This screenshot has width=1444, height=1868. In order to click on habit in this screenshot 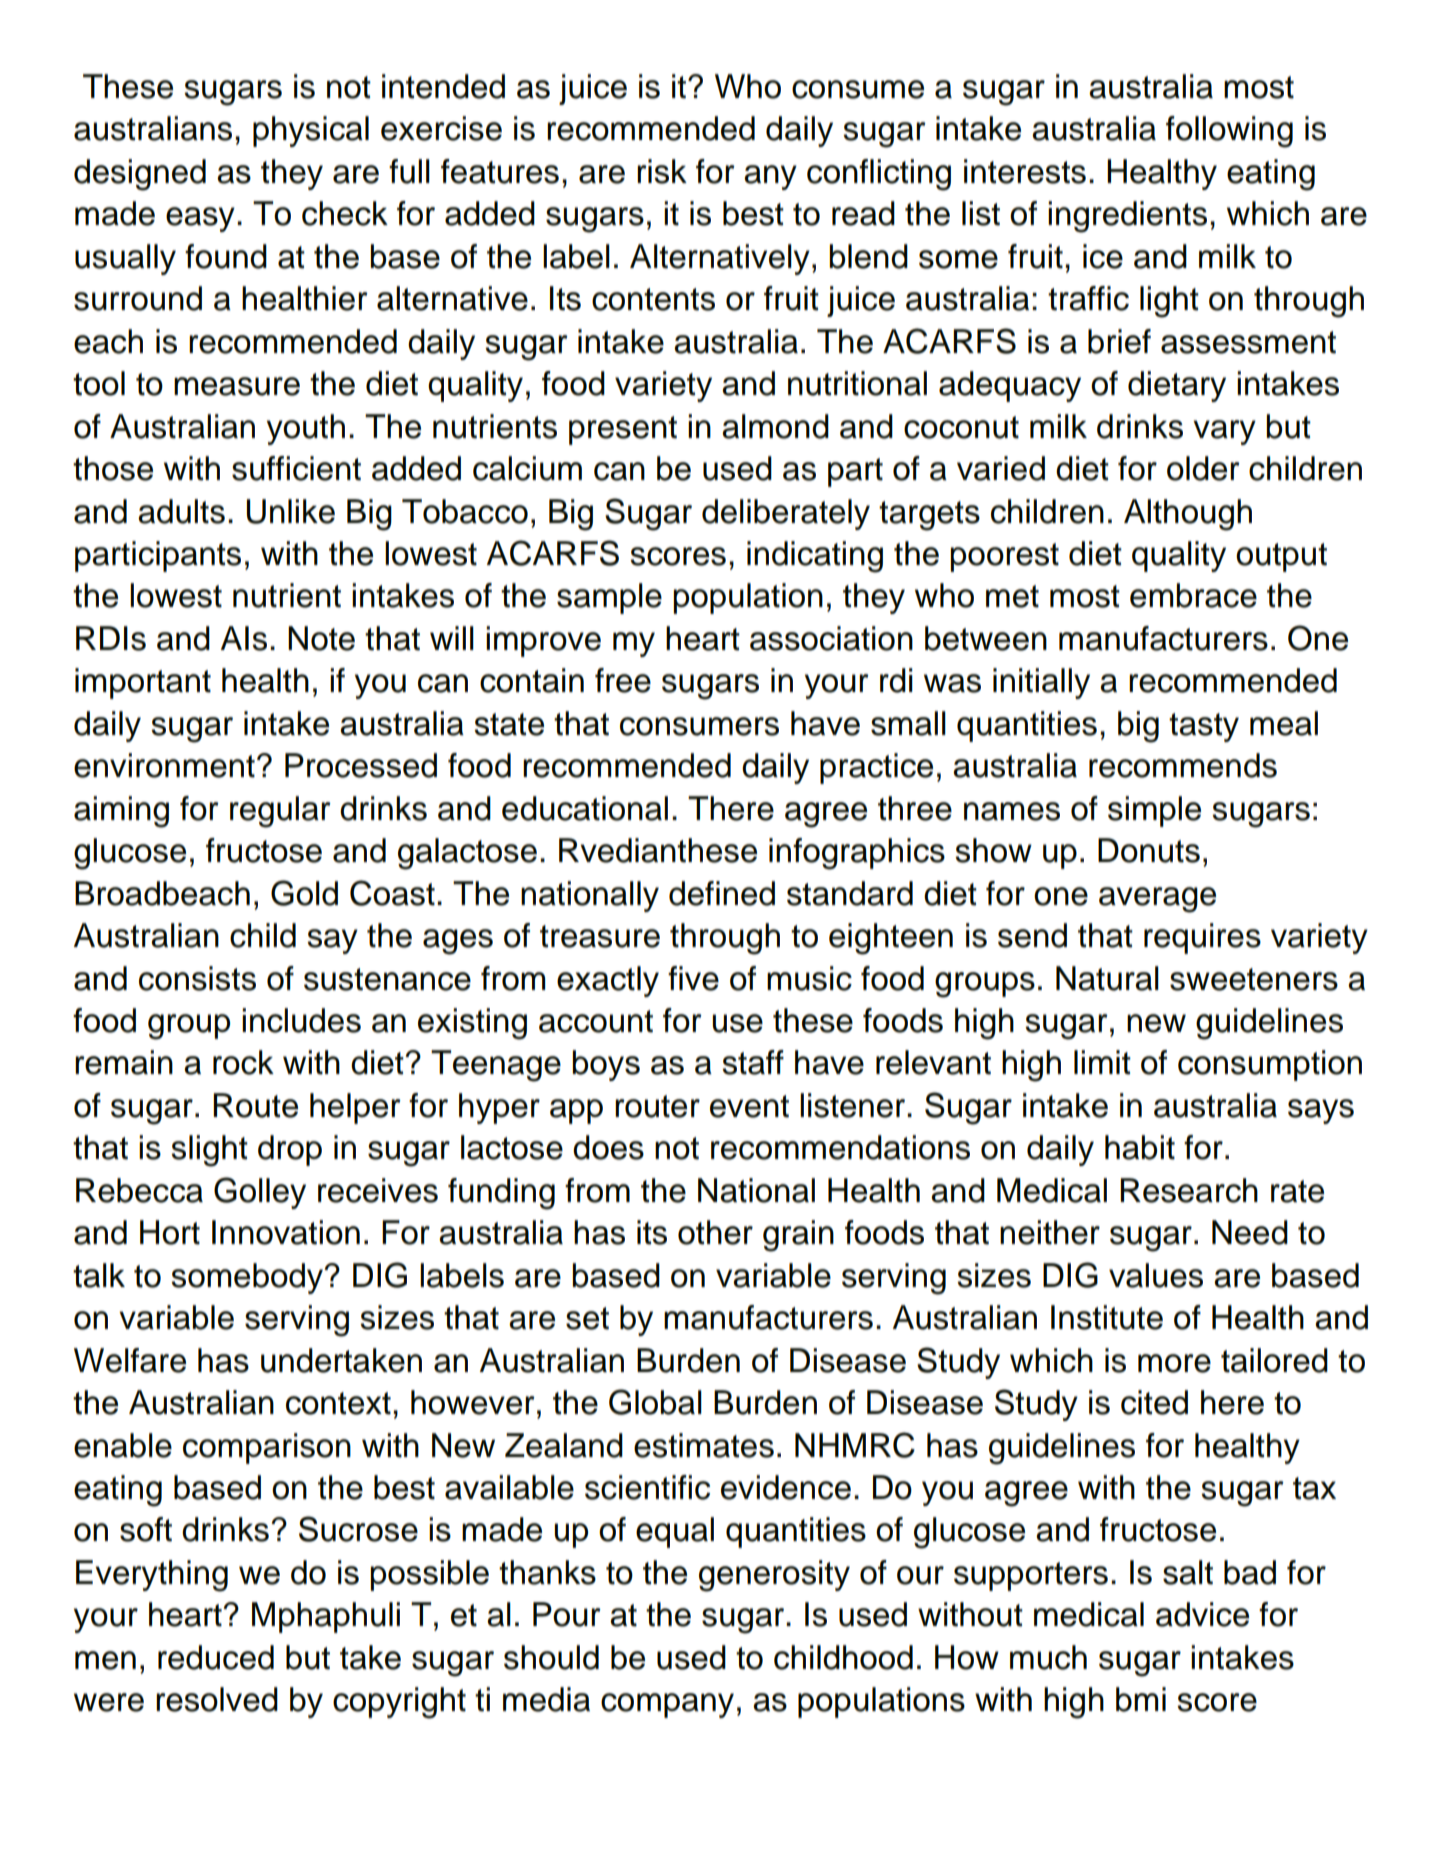, I will do `click(1140, 1147)`.
